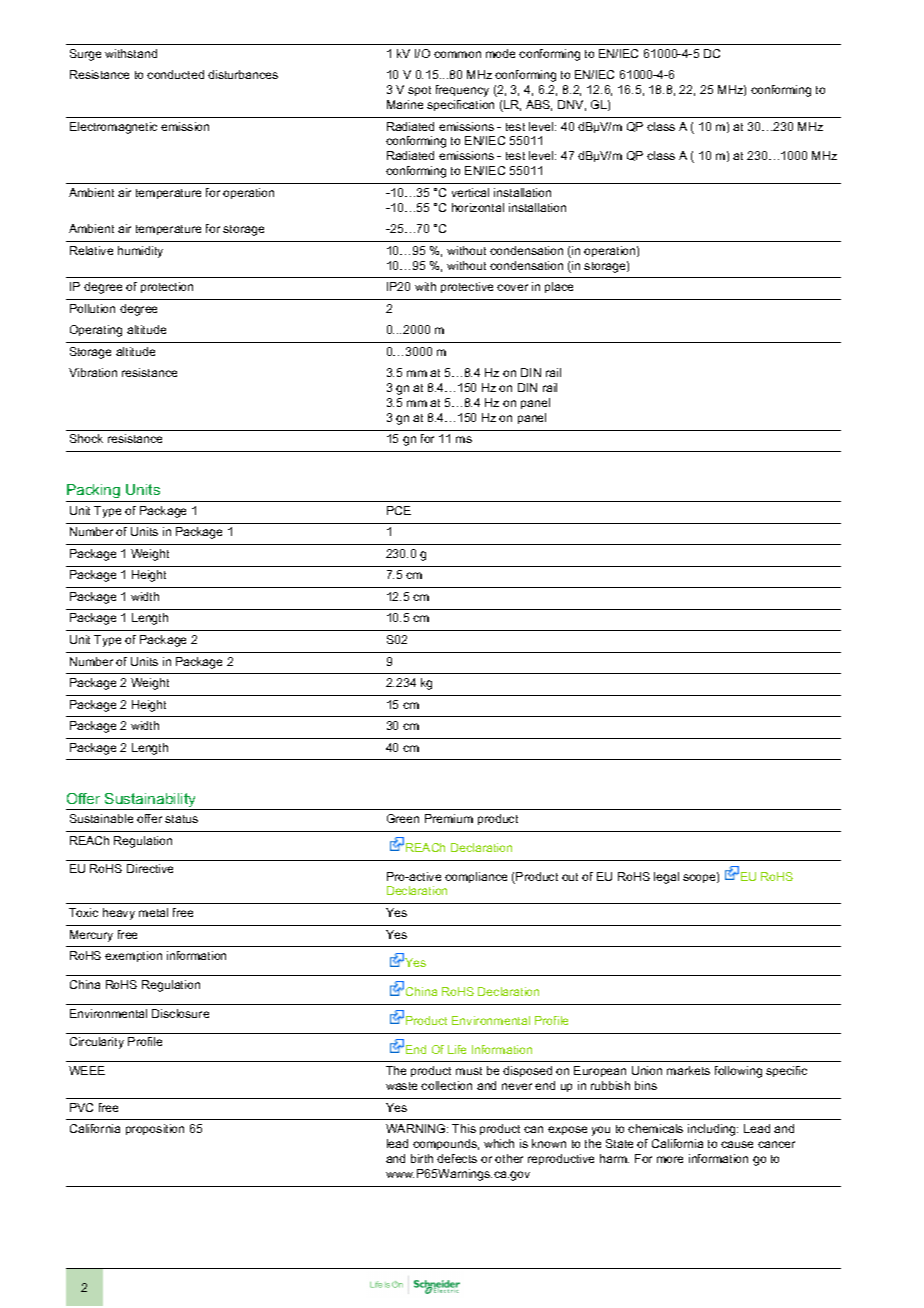  Describe the element at coordinates (713, 1130) in the screenshot. I see `including` at that location.
